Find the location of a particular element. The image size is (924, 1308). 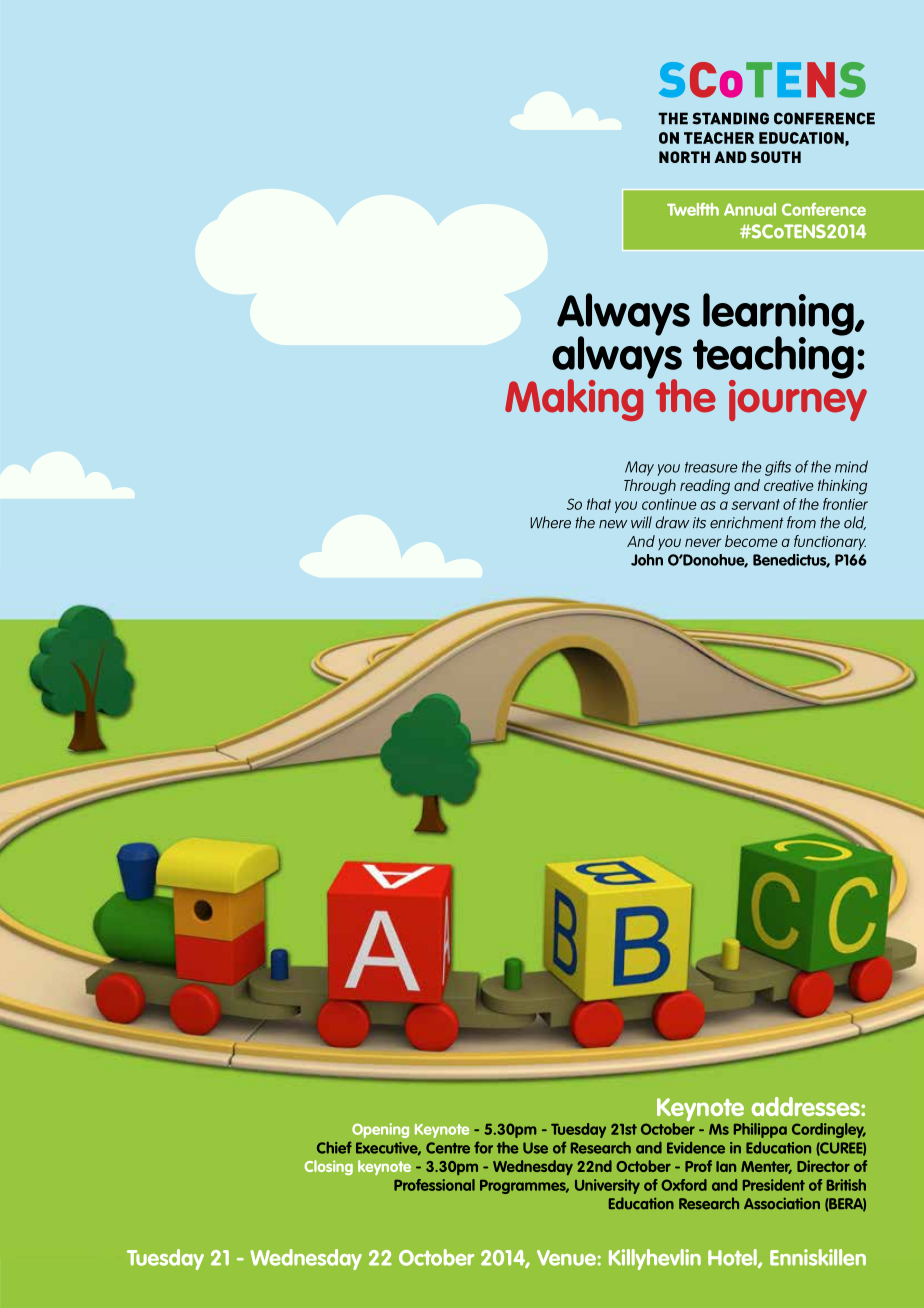

Use is located at coordinates (535, 1148).
